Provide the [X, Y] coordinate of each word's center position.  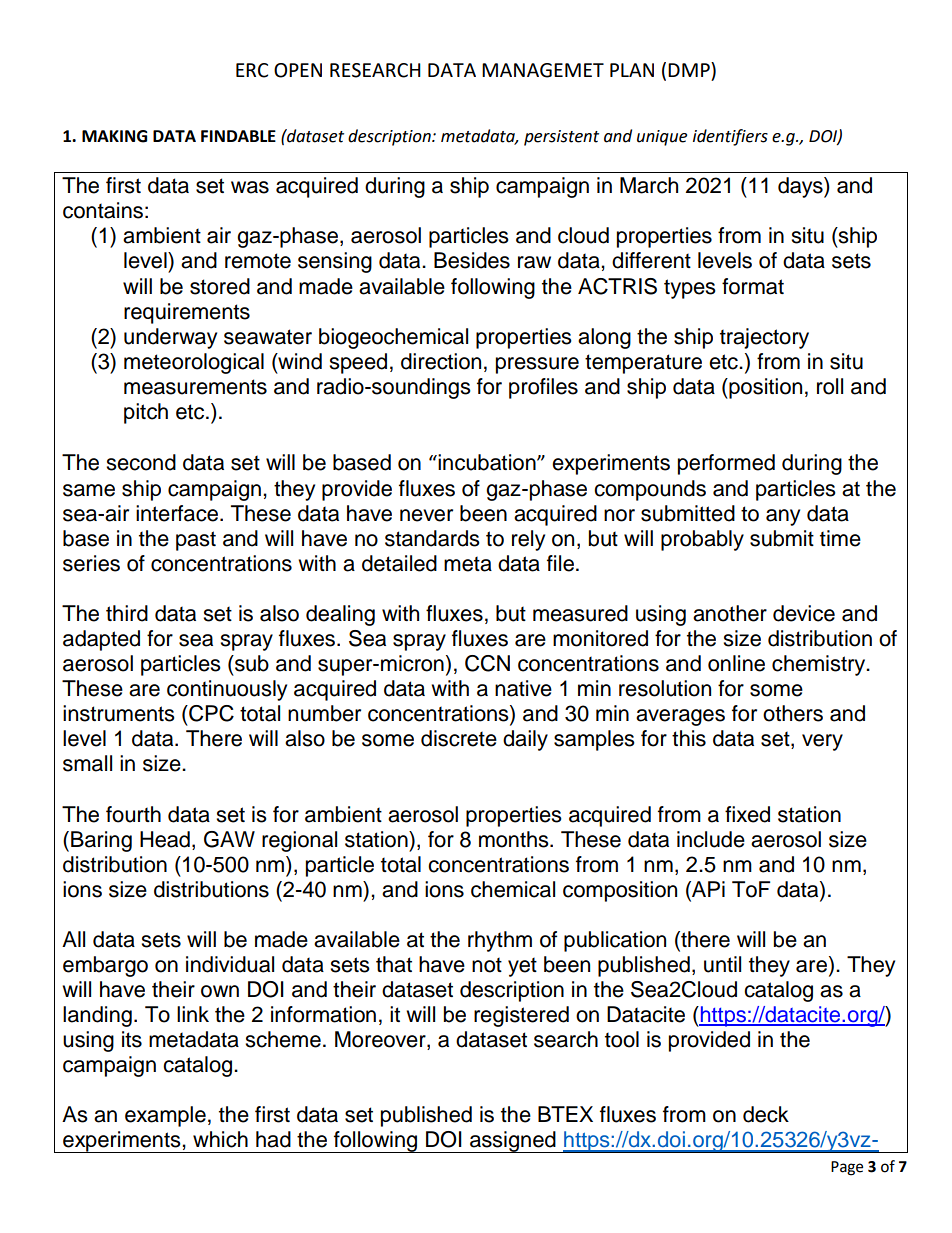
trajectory [764, 338]
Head [165, 839]
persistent [561, 138]
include [711, 839]
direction [441, 361]
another [730, 613]
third [127, 613]
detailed [399, 563]
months [515, 839]
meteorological [194, 363]
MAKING [114, 136]
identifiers [730, 137]
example [165, 1116]
